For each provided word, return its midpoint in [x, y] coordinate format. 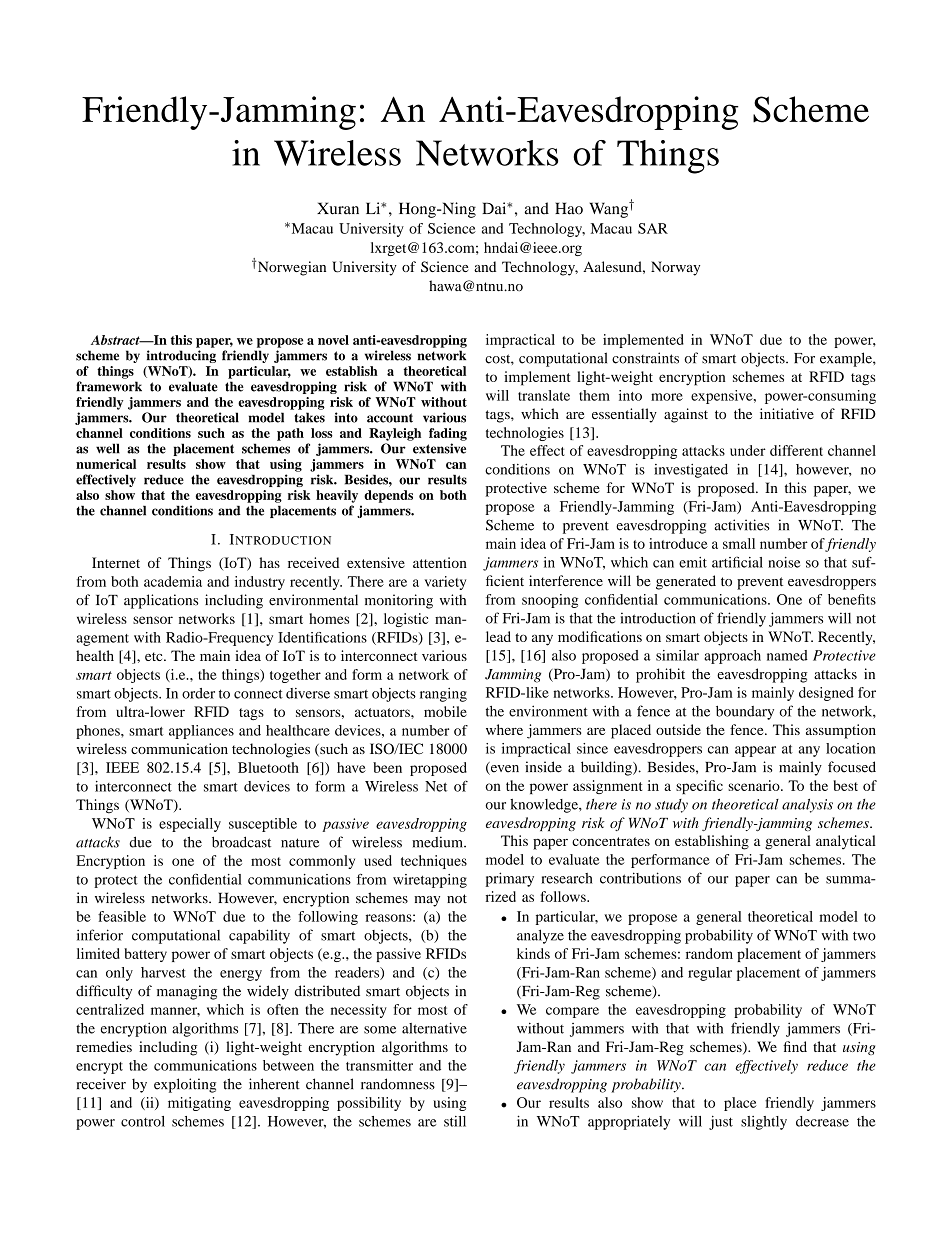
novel [333, 340]
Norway [675, 268]
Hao [569, 208]
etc [155, 656]
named [787, 655]
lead [498, 636]
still [455, 1121]
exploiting [185, 1085]
